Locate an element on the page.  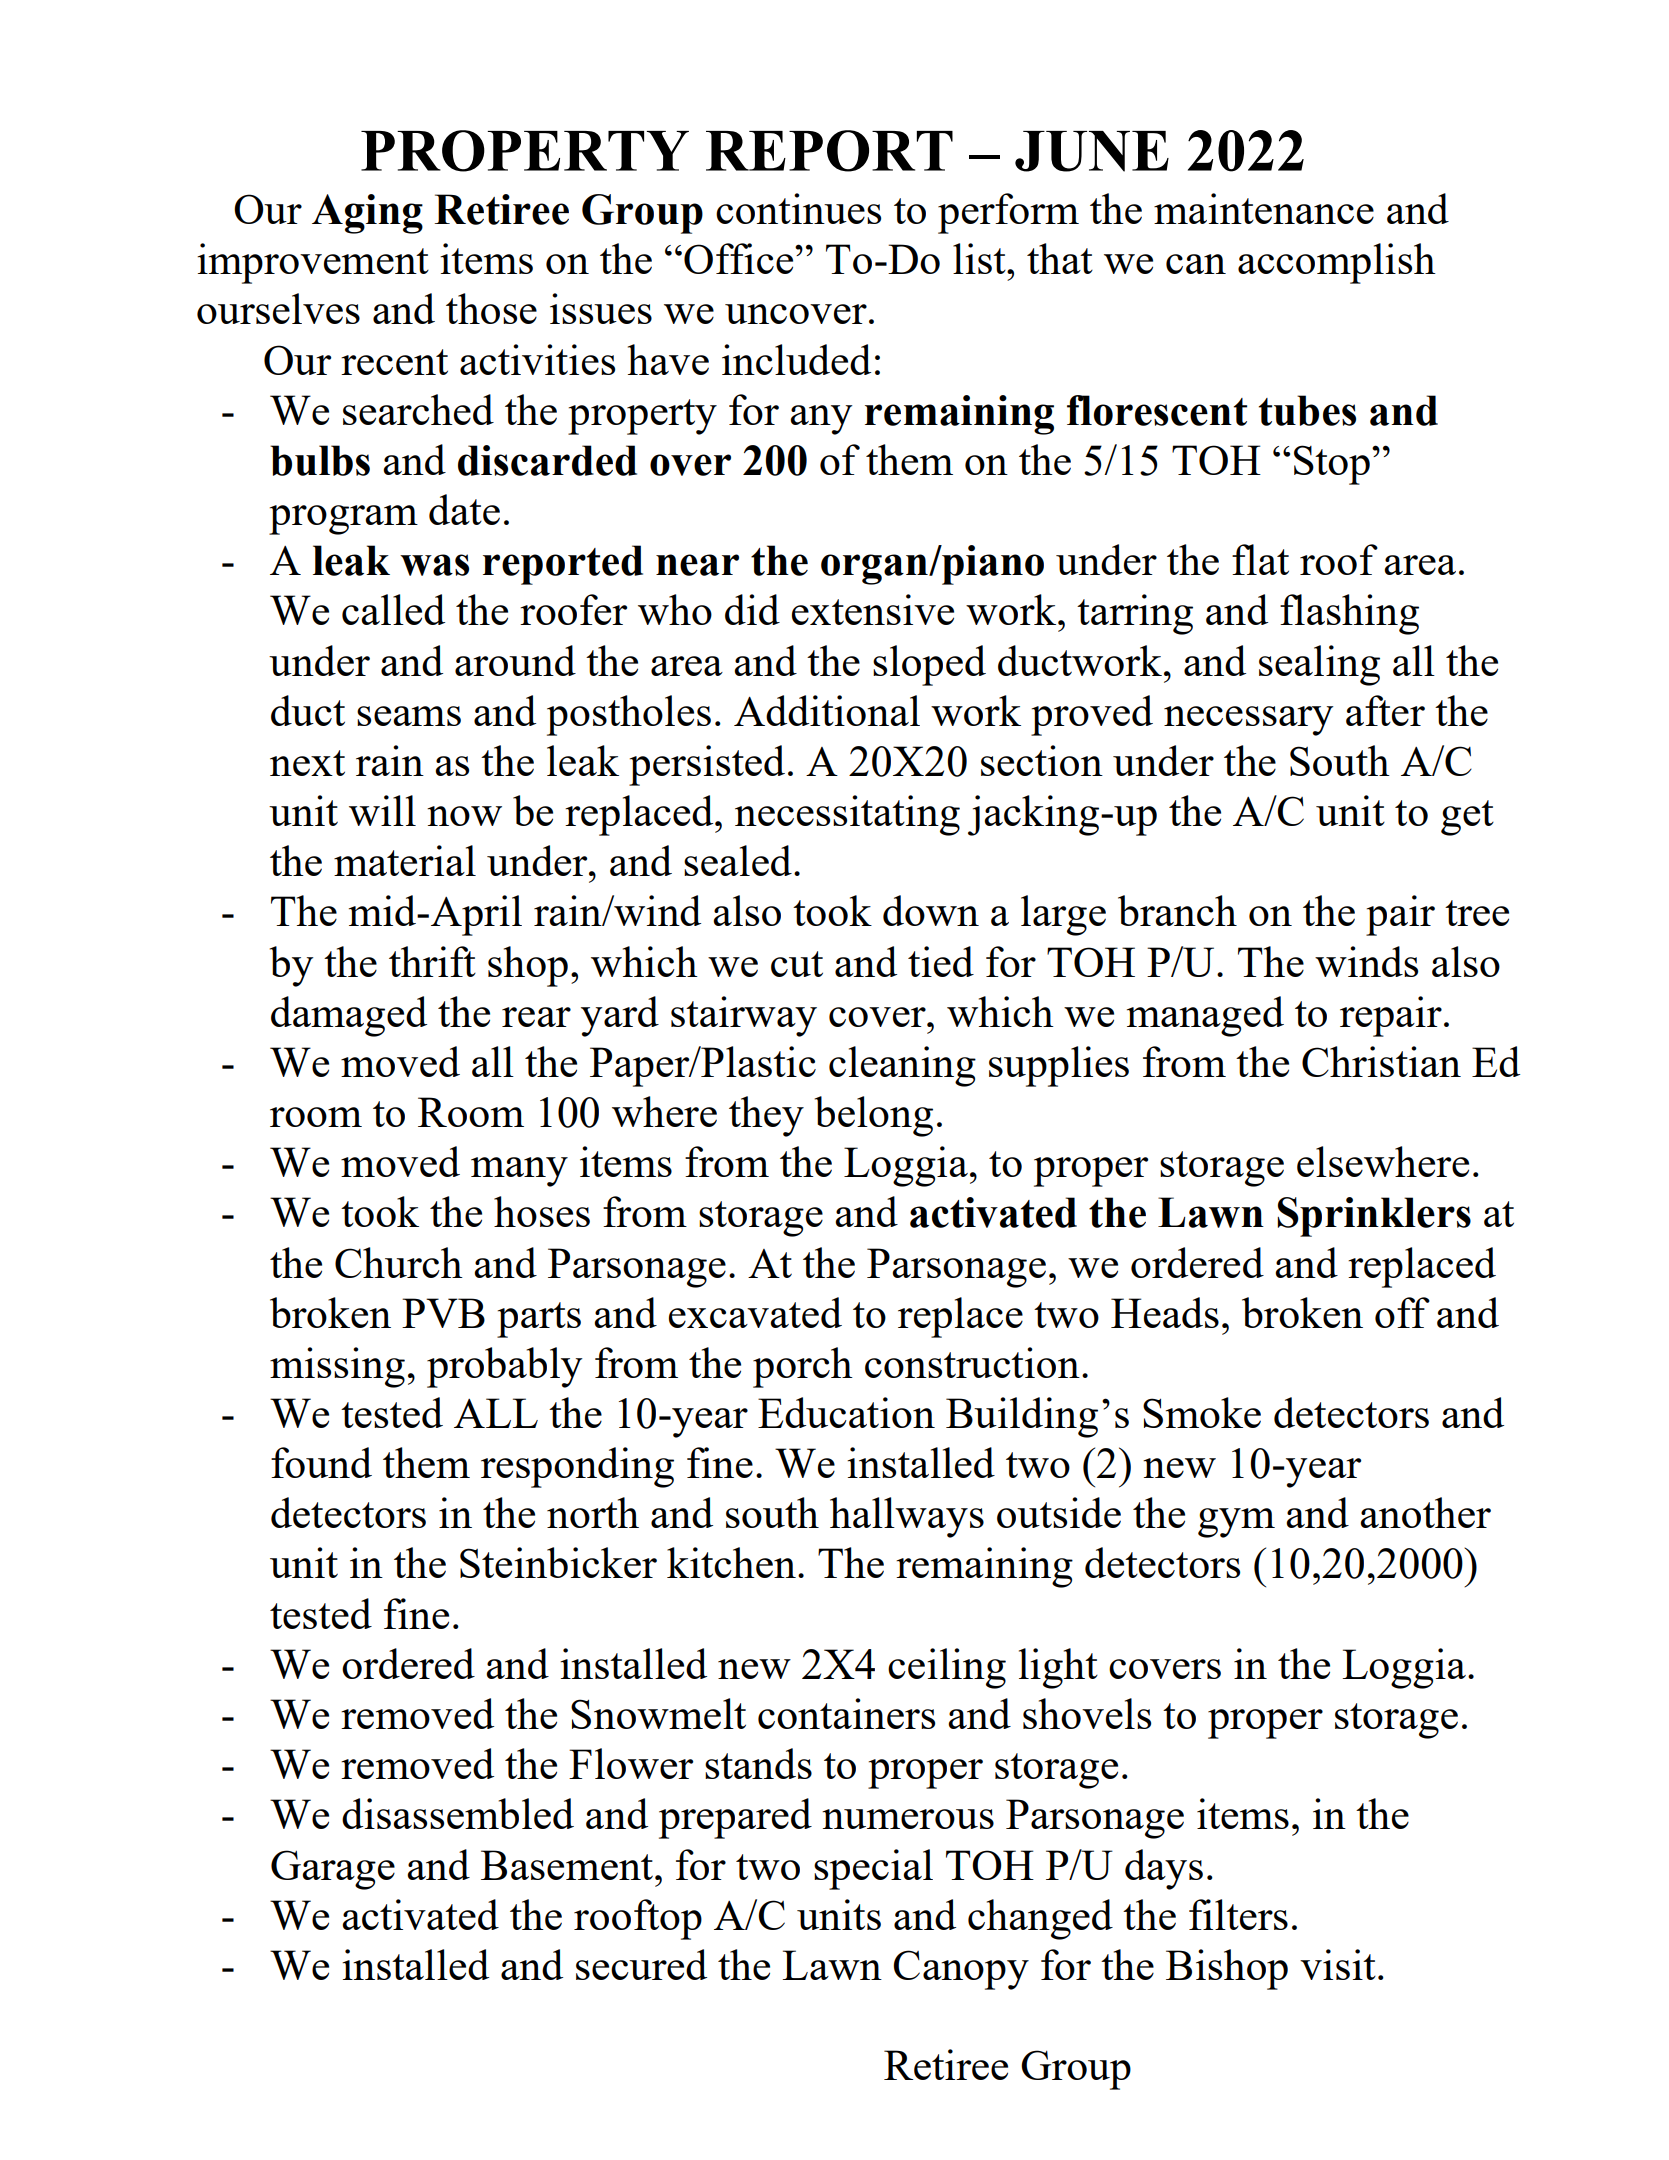
Garage is located at coordinates (333, 1870).
